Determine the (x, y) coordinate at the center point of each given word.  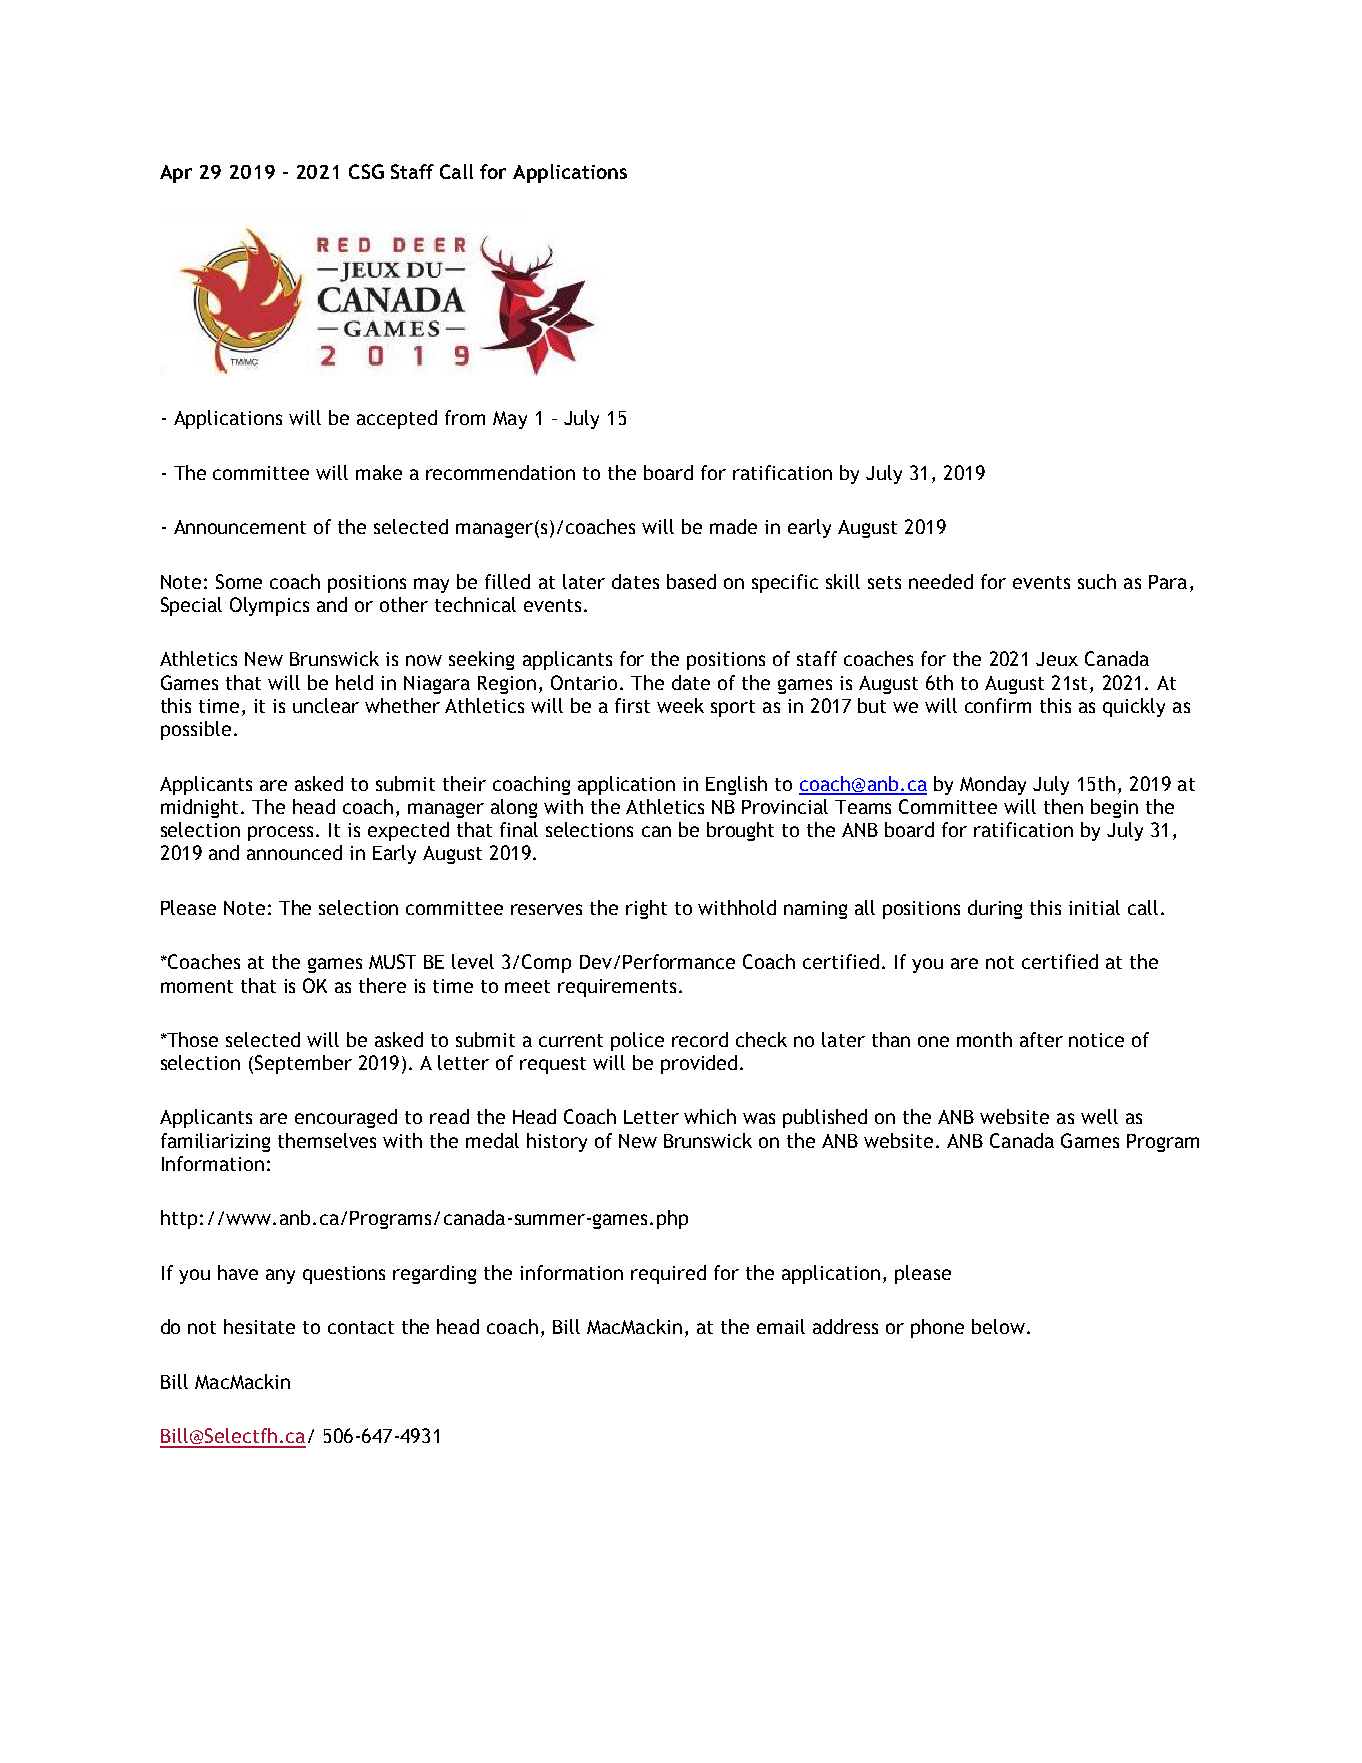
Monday (993, 785)
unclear (326, 705)
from (465, 417)
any (280, 1276)
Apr (176, 174)
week (680, 705)
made (733, 526)
